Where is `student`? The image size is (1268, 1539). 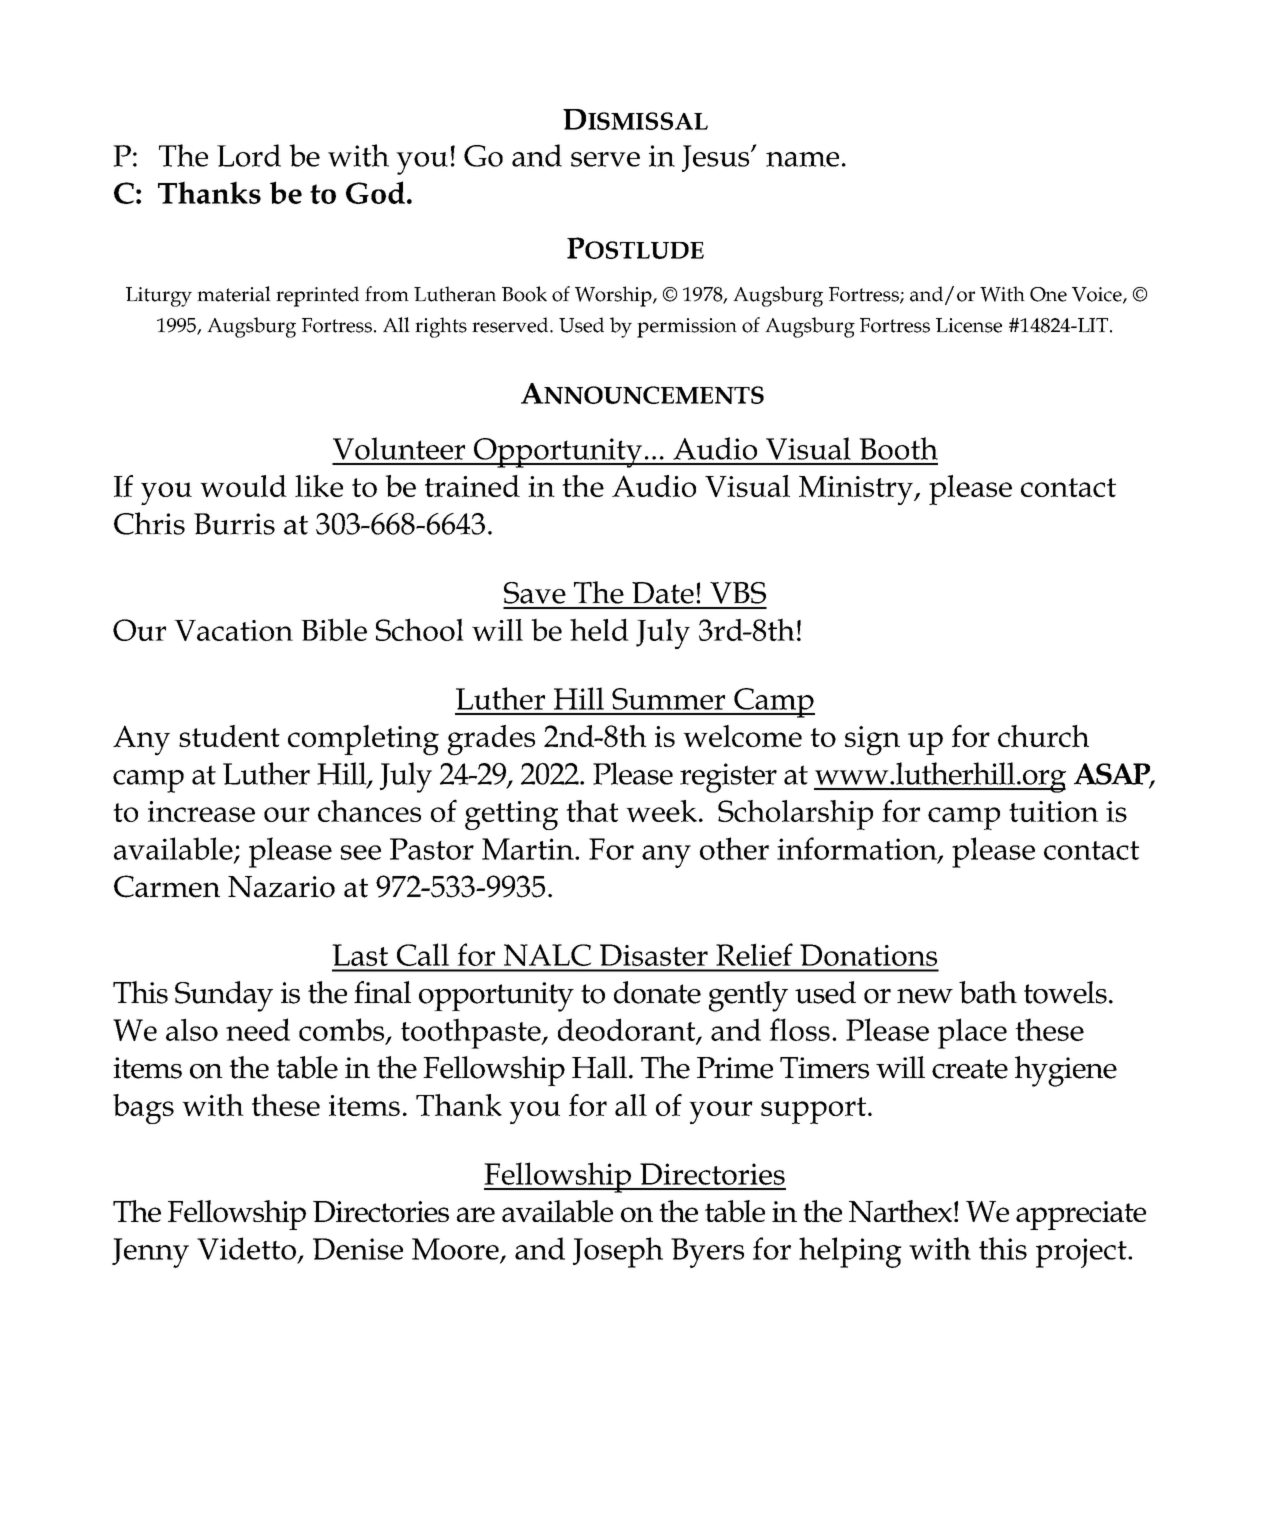
student is located at coordinates (229, 736).
